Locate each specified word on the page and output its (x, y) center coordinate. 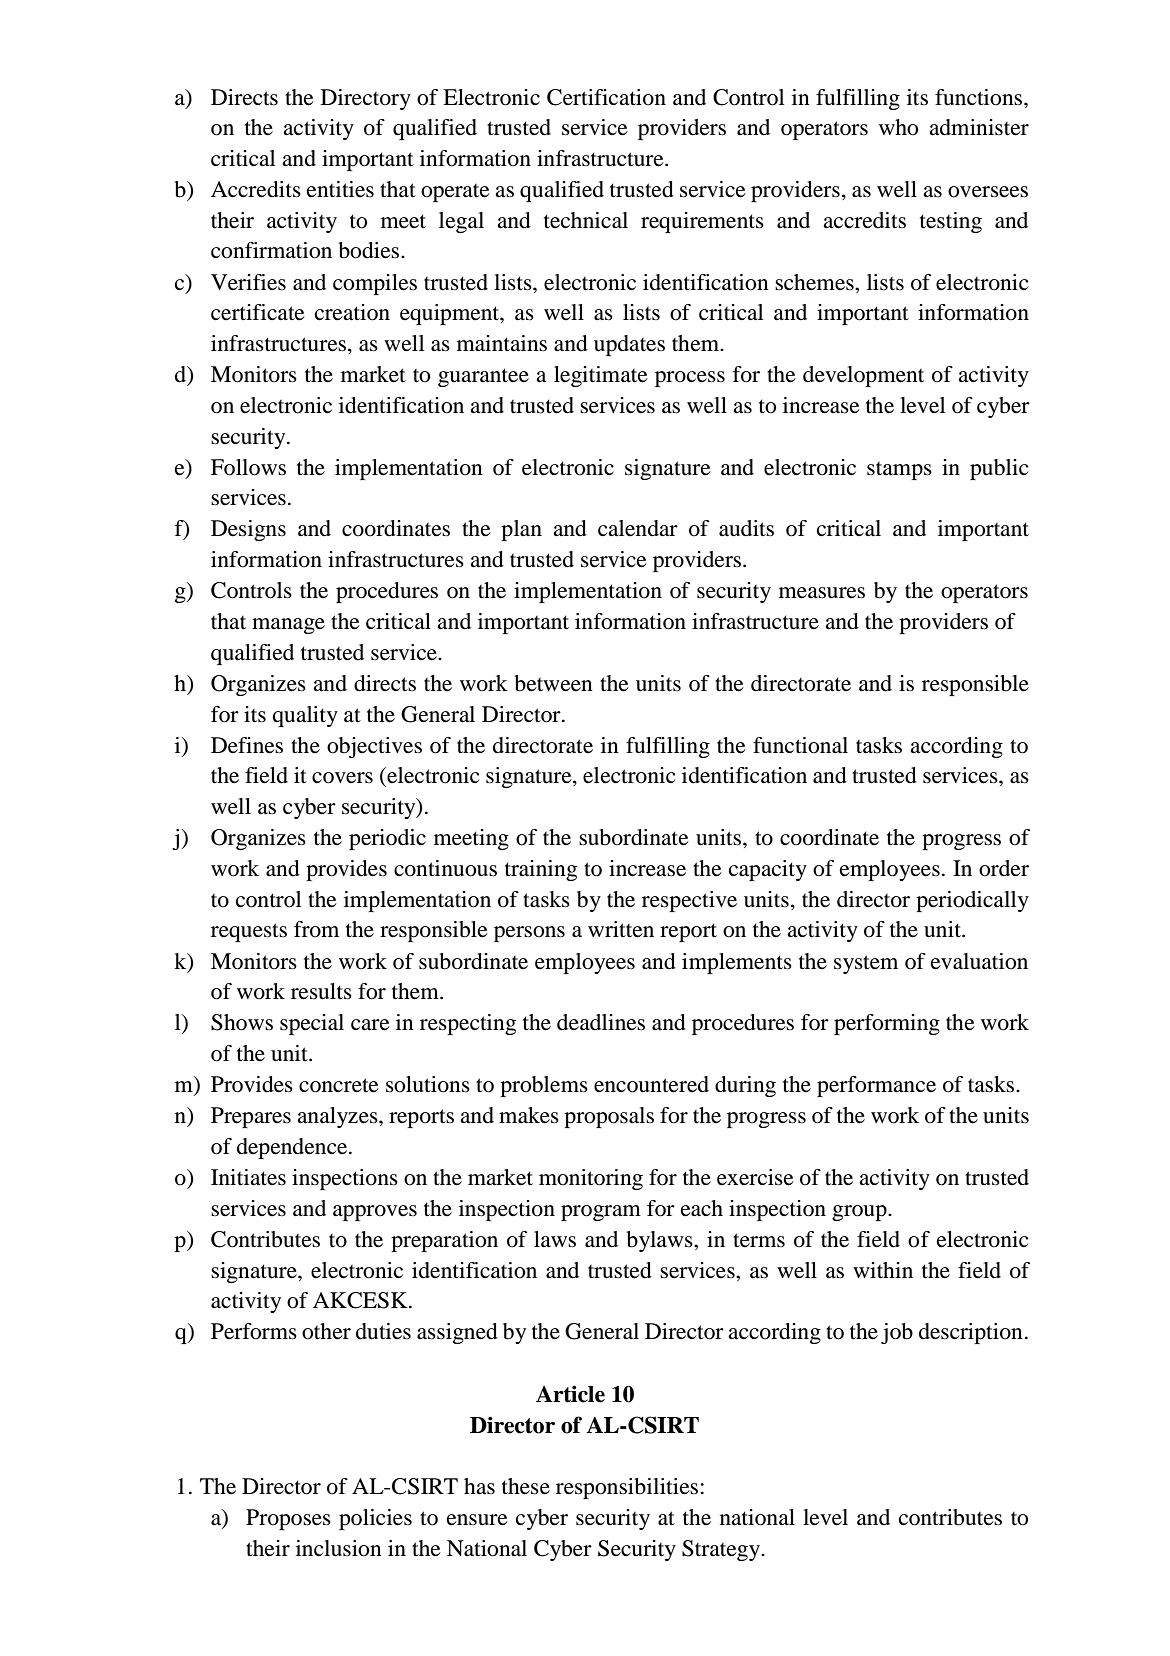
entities (340, 189)
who (898, 127)
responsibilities (627, 1488)
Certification (606, 97)
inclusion (339, 1548)
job (897, 1333)
